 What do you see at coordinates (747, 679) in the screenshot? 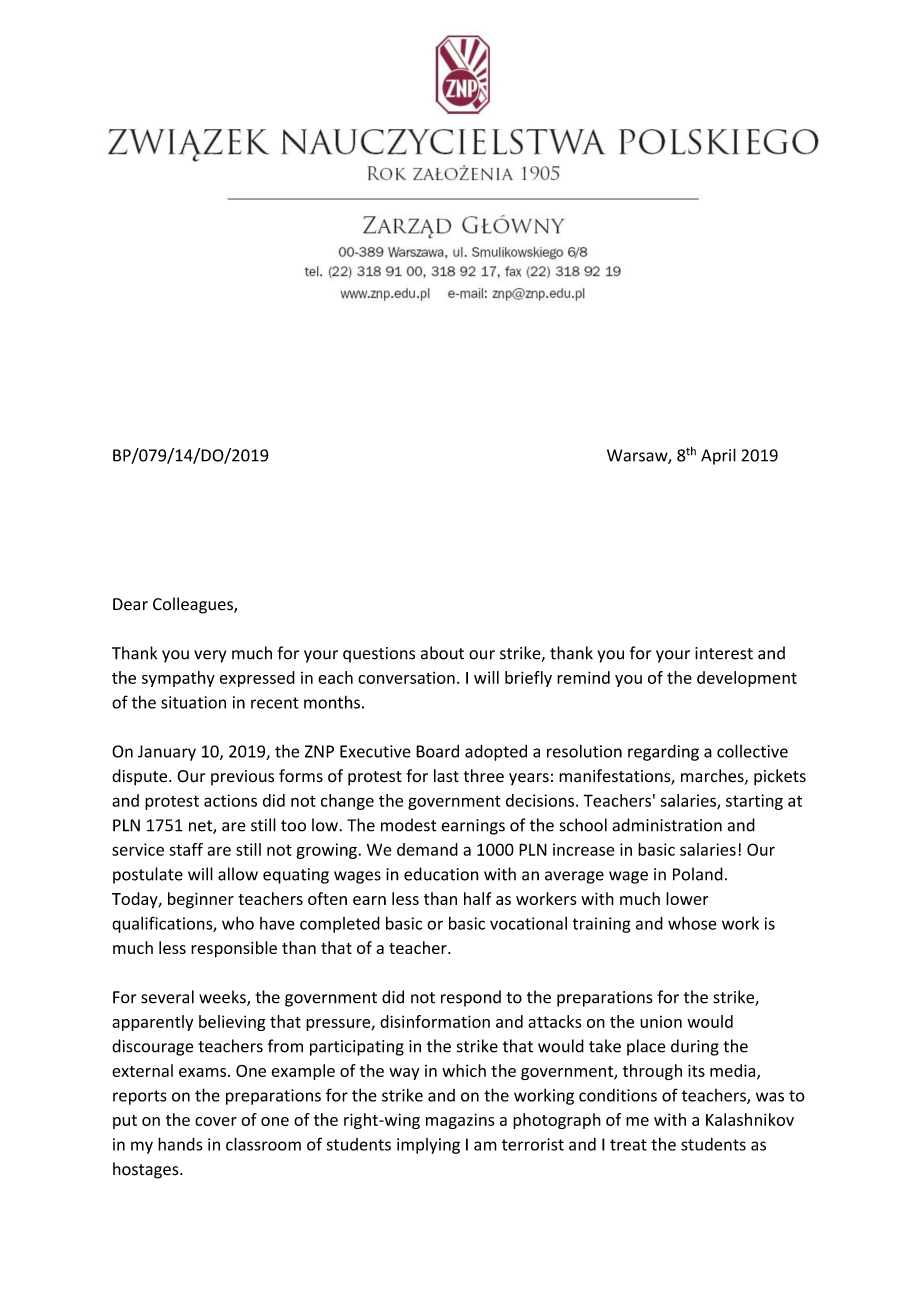
I see `development` at bounding box center [747, 679].
